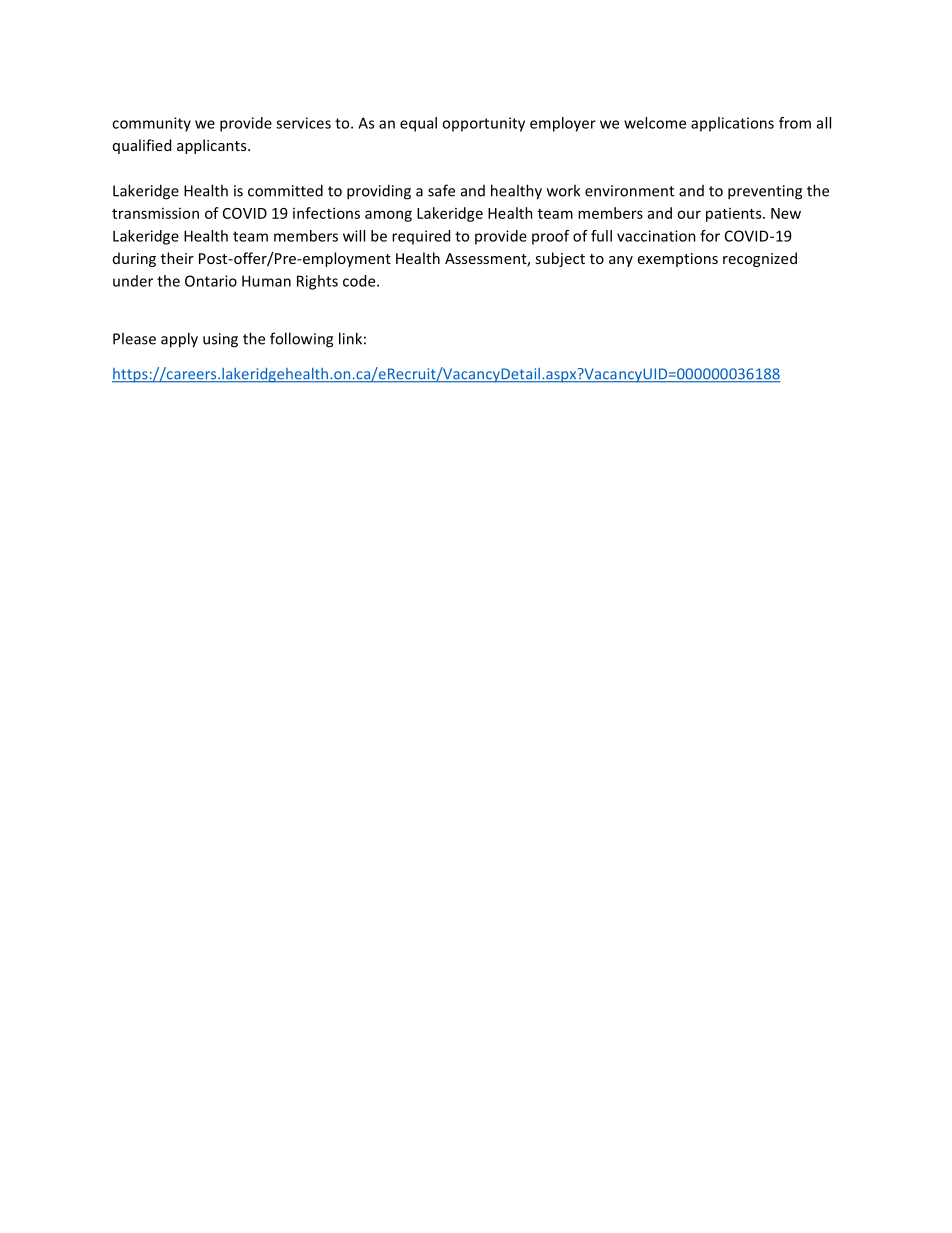 The width and height of the screenshot is (952, 1233). What do you see at coordinates (220, 340) in the screenshot?
I see `using` at bounding box center [220, 340].
